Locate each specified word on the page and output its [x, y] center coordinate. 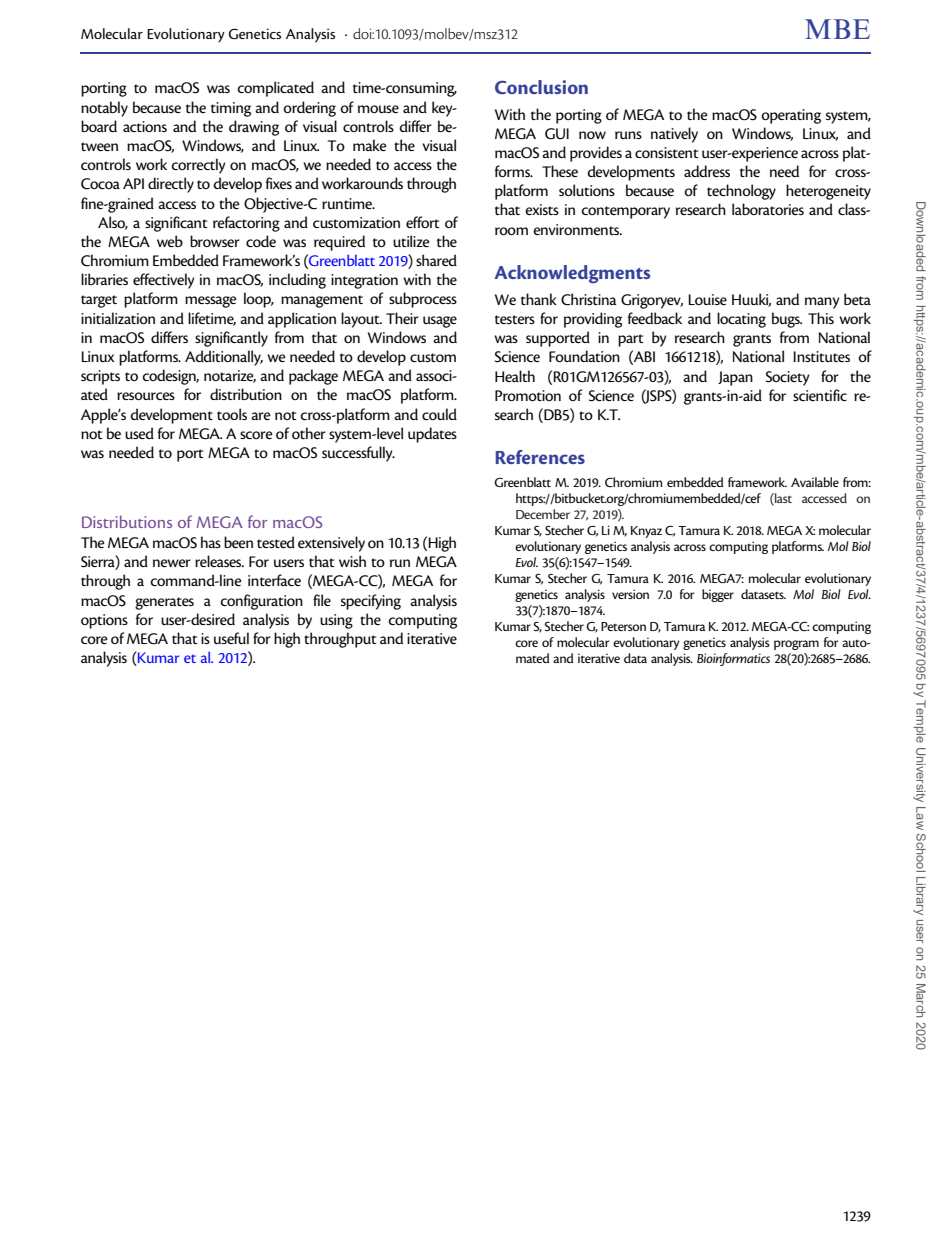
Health [515, 376]
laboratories [768, 209]
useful [231, 638]
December [543, 514]
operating [791, 116]
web [170, 241]
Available [815, 482]
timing [231, 109]
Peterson [623, 626]
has [211, 542]
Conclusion [541, 87]
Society [787, 378]
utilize [411, 241]
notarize [230, 376]
